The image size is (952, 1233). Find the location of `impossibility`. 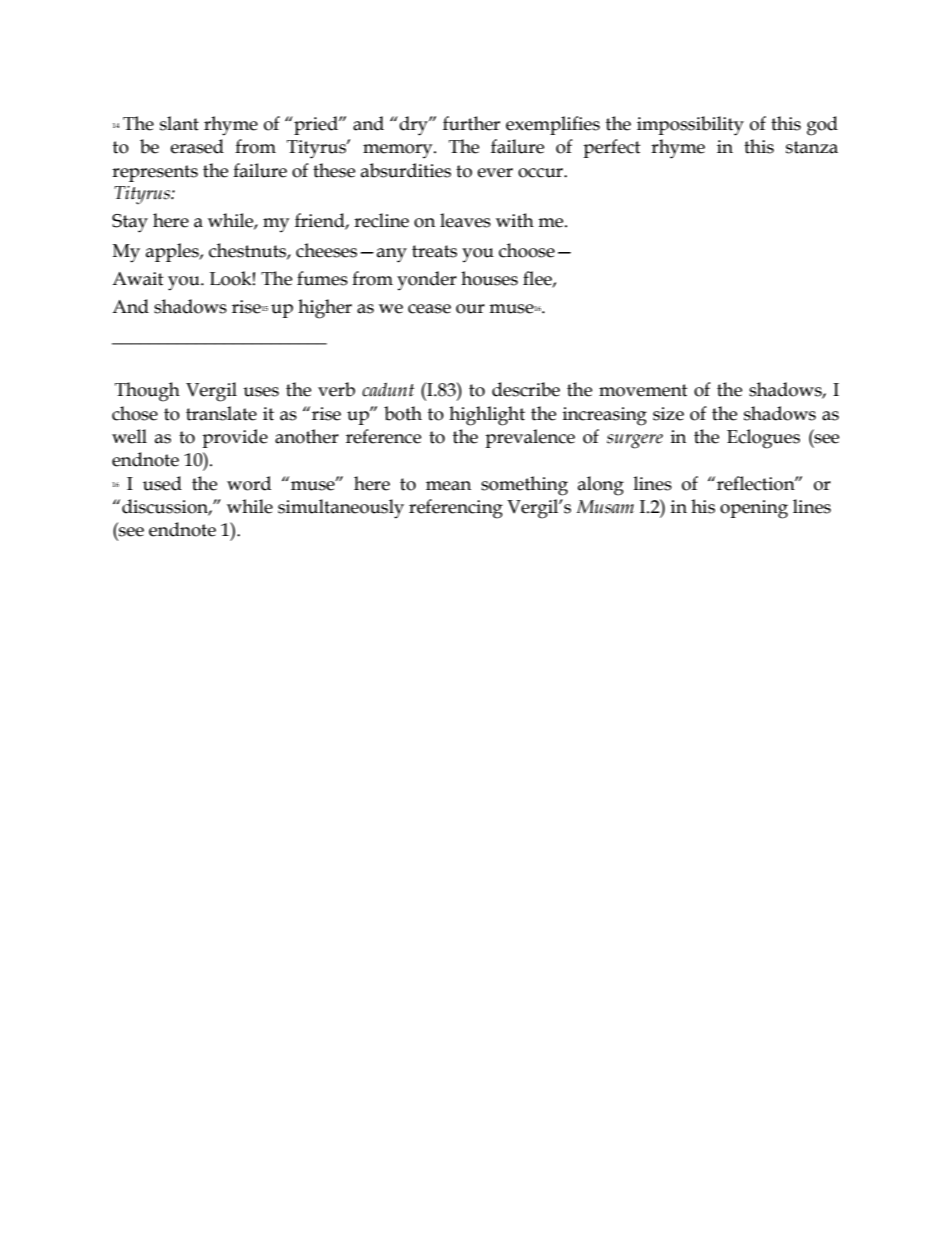

impossibility is located at coordinates (690, 126).
